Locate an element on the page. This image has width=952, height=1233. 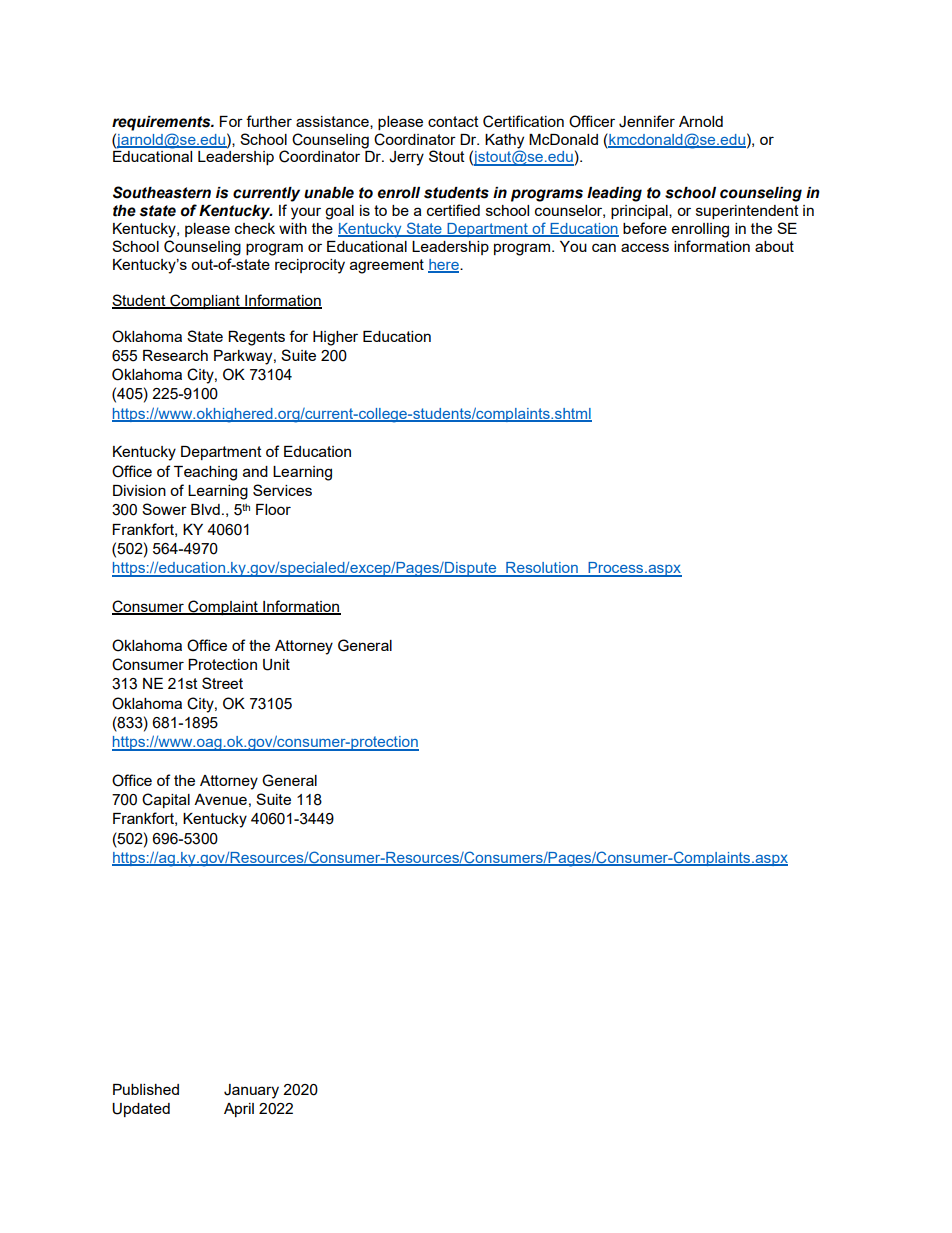
Avenue is located at coordinates (220, 799).
